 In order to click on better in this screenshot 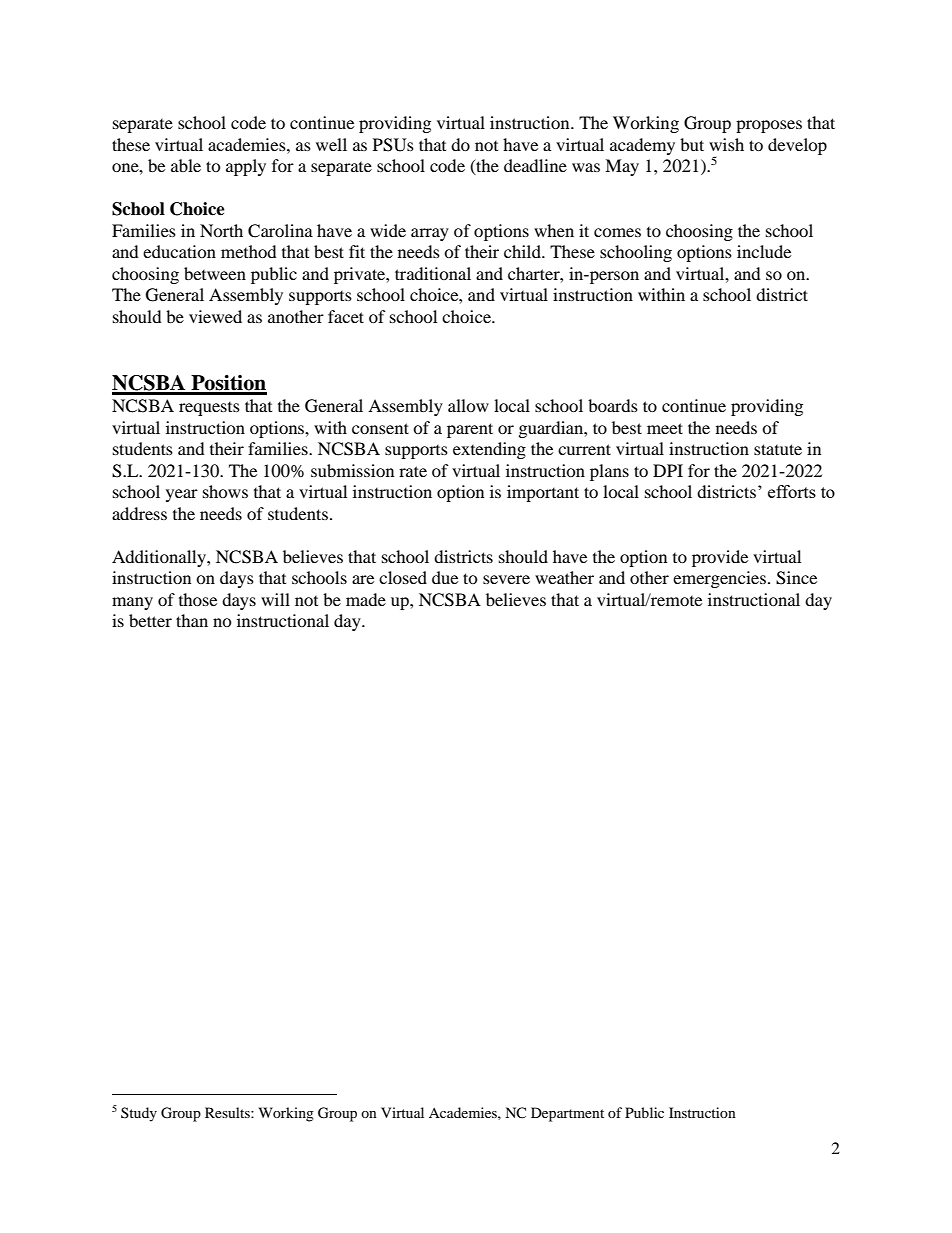, I will do `click(150, 620)`.
